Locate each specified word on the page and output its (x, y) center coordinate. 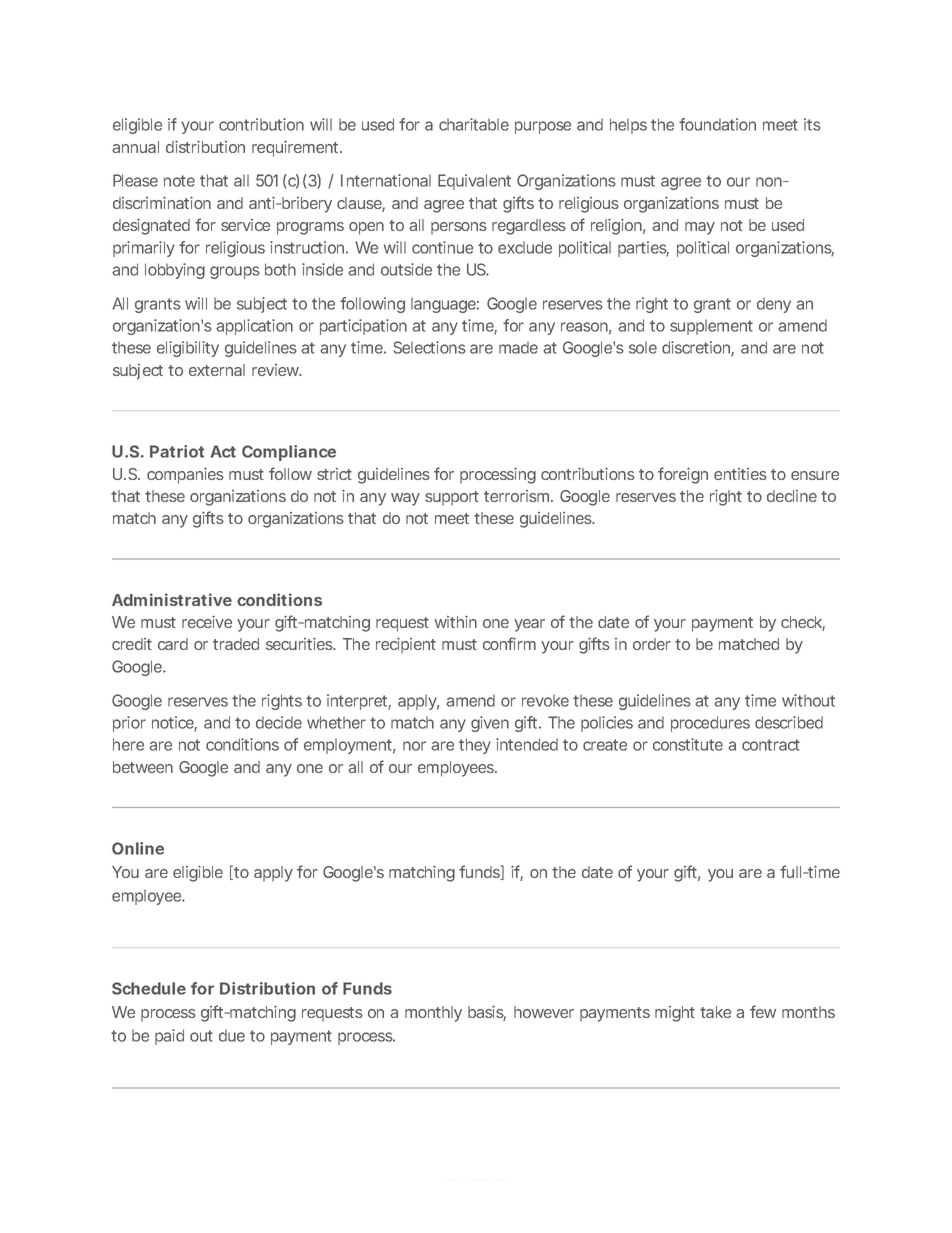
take (715, 1012)
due (232, 1036)
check (803, 623)
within (456, 622)
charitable (474, 124)
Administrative (172, 599)
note (179, 181)
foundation (717, 124)
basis (487, 1013)
